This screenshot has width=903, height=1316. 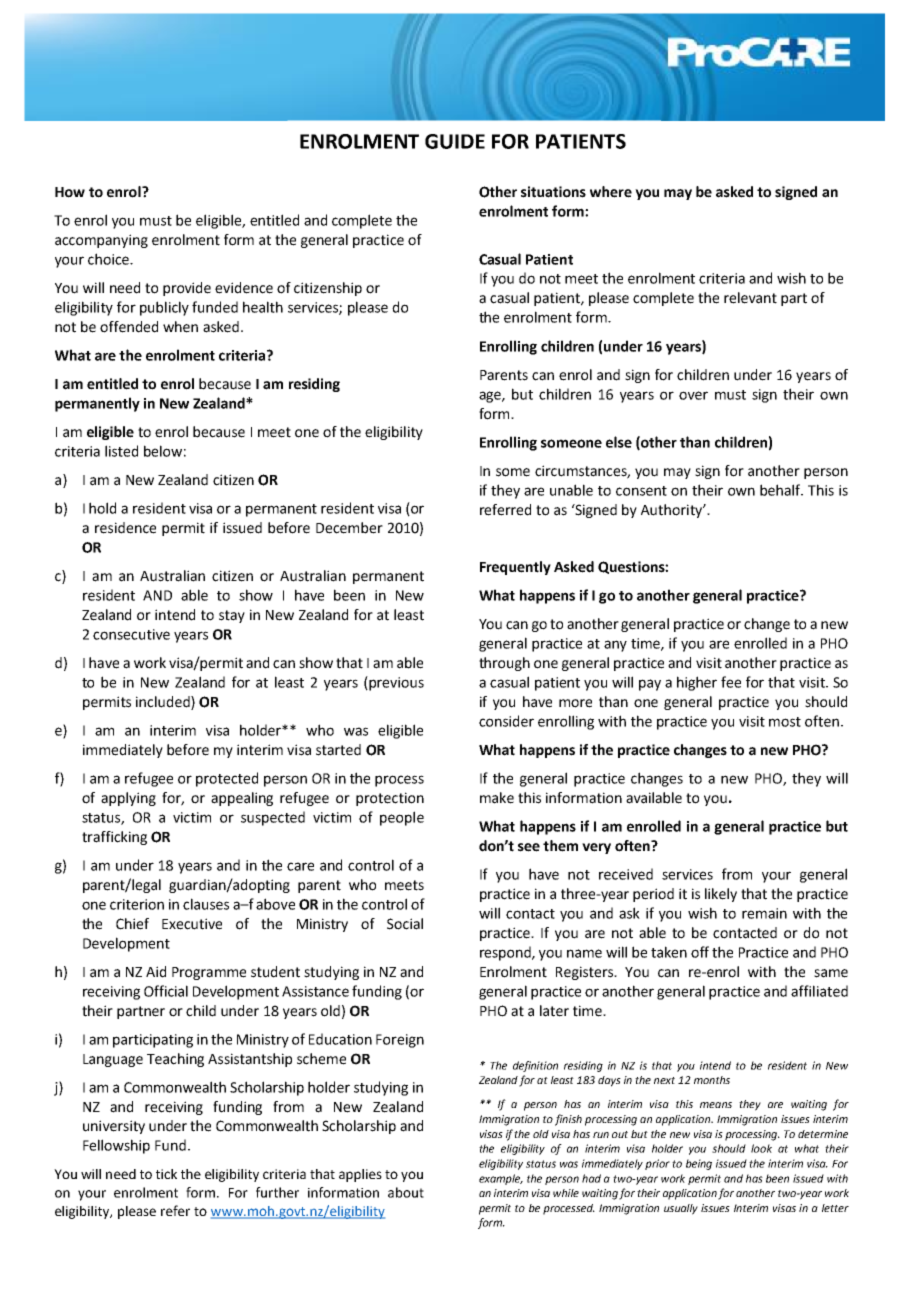 I want to click on tick, so click(x=166, y=1174).
